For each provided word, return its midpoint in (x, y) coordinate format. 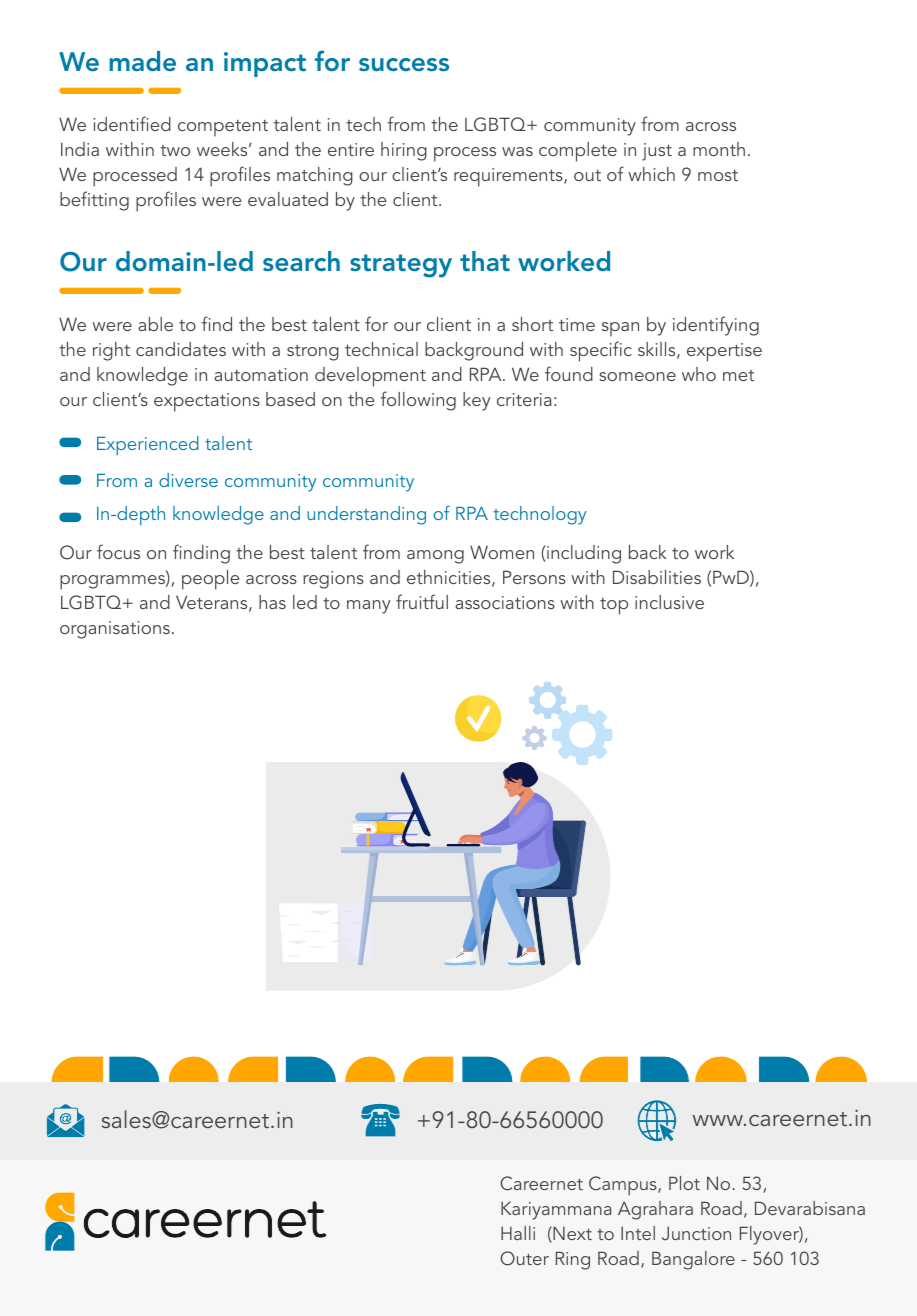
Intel (638, 1233)
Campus (624, 1186)
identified (132, 123)
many (369, 607)
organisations (115, 630)
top (614, 606)
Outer (524, 1258)
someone (637, 376)
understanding (366, 515)
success (404, 65)
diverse (188, 480)
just (657, 152)
